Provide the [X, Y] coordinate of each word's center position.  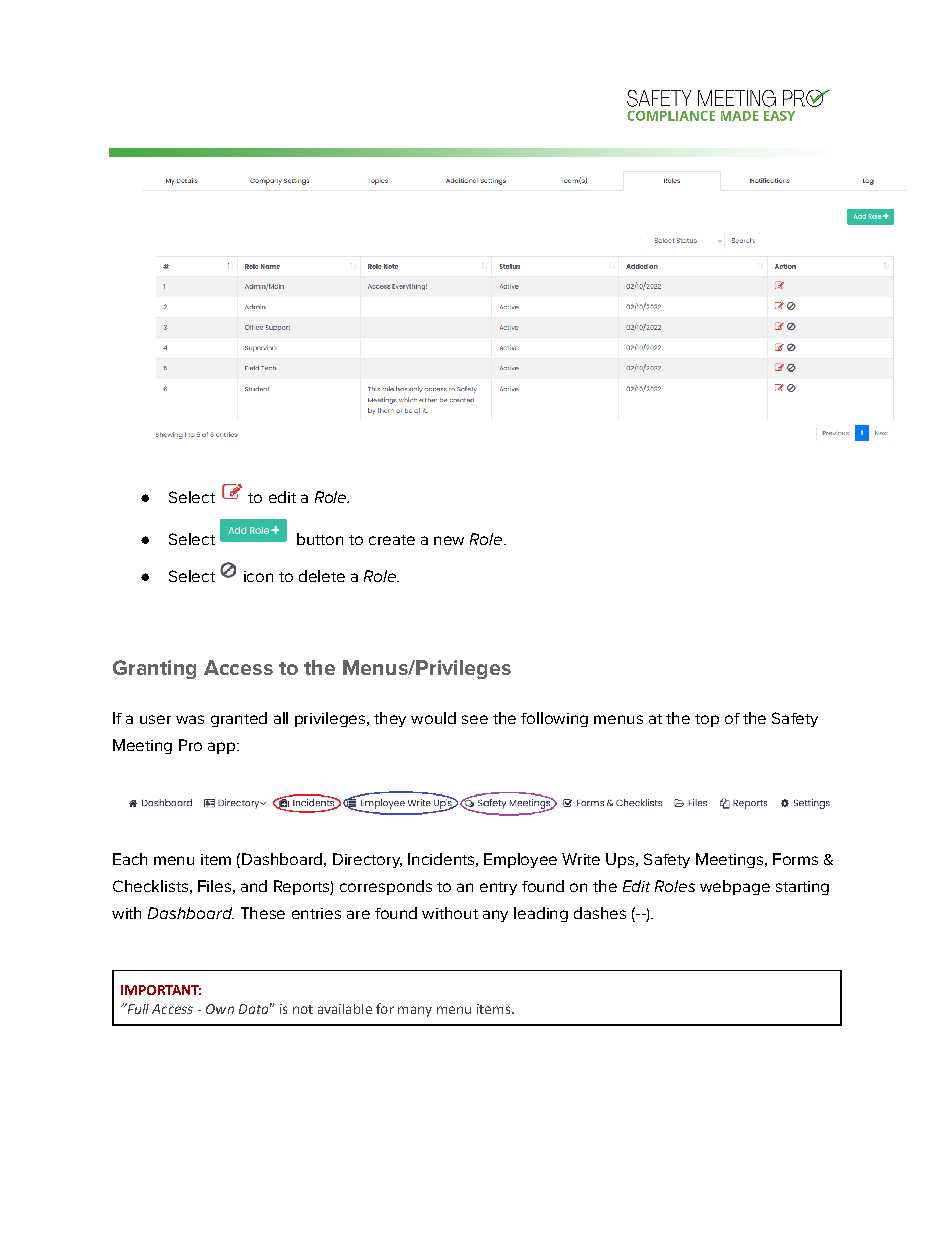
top [707, 720]
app [223, 748]
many [415, 1011]
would [433, 718]
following [554, 719]
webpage [735, 887]
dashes [600, 913]
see [475, 719]
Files [214, 886]
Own [220, 1009]
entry [498, 888]
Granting [154, 669]
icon [258, 576]
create [392, 540]
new [449, 540]
